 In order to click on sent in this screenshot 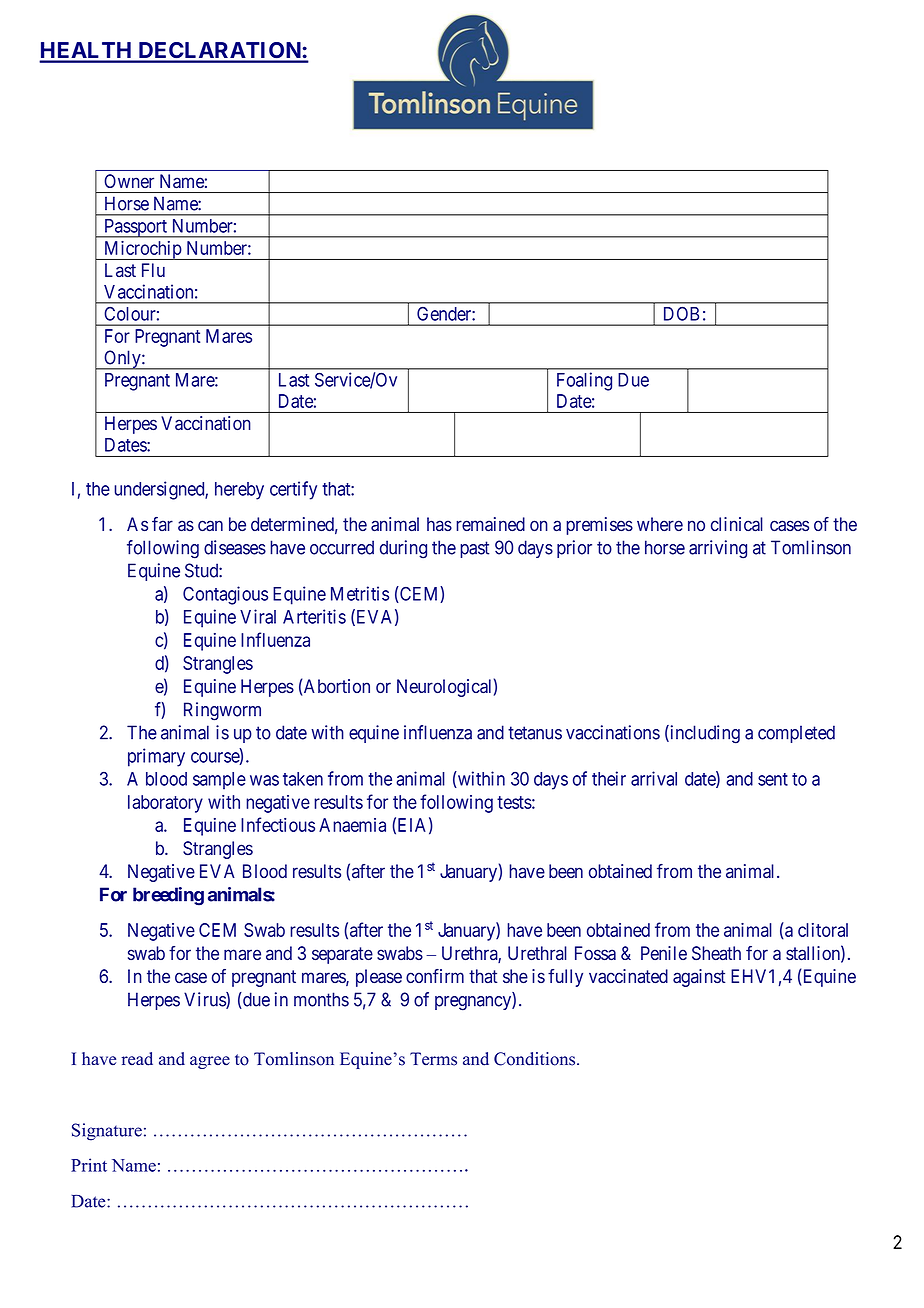, I will do `click(773, 779)`.
